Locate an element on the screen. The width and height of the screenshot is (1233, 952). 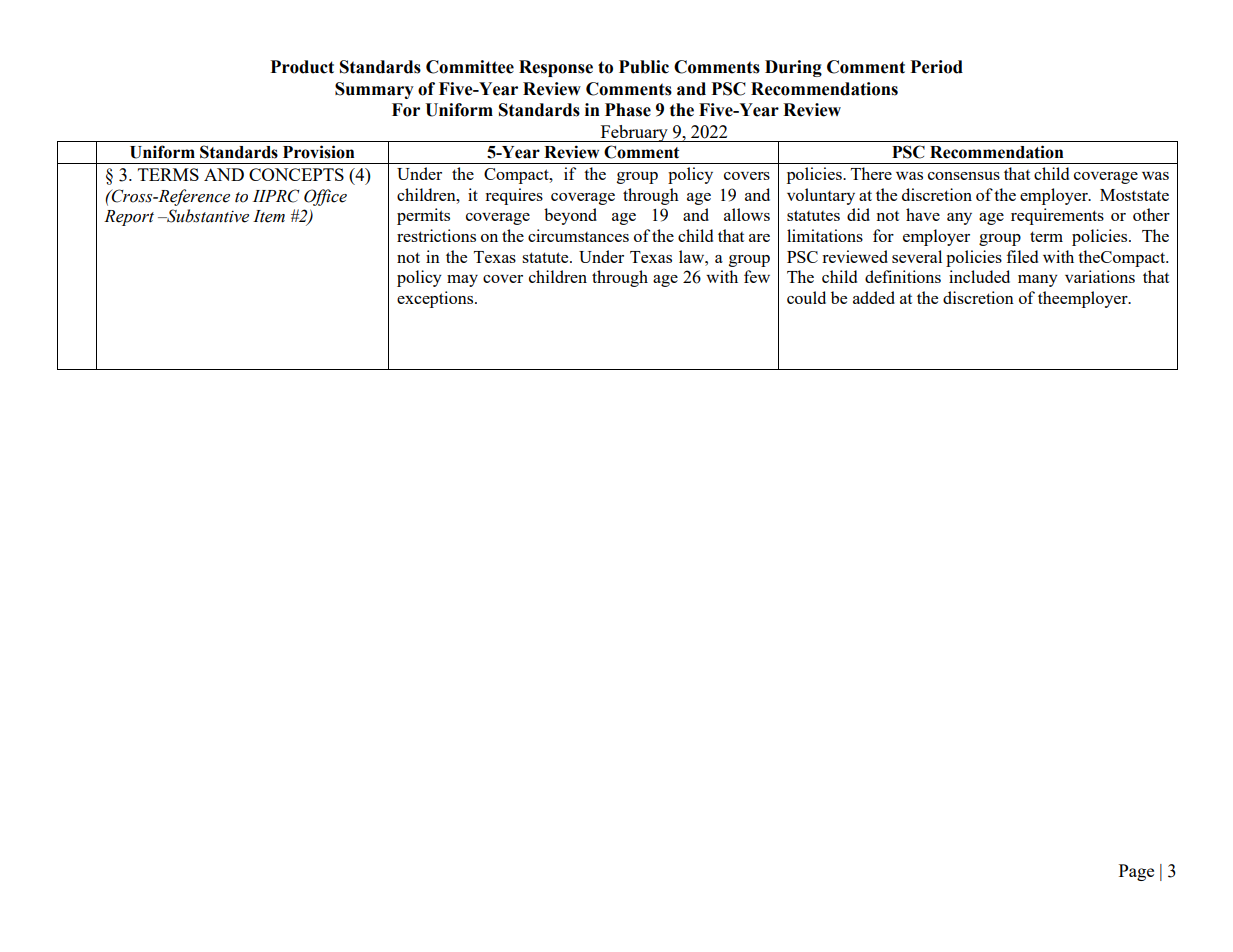
variations is located at coordinates (1100, 276).
